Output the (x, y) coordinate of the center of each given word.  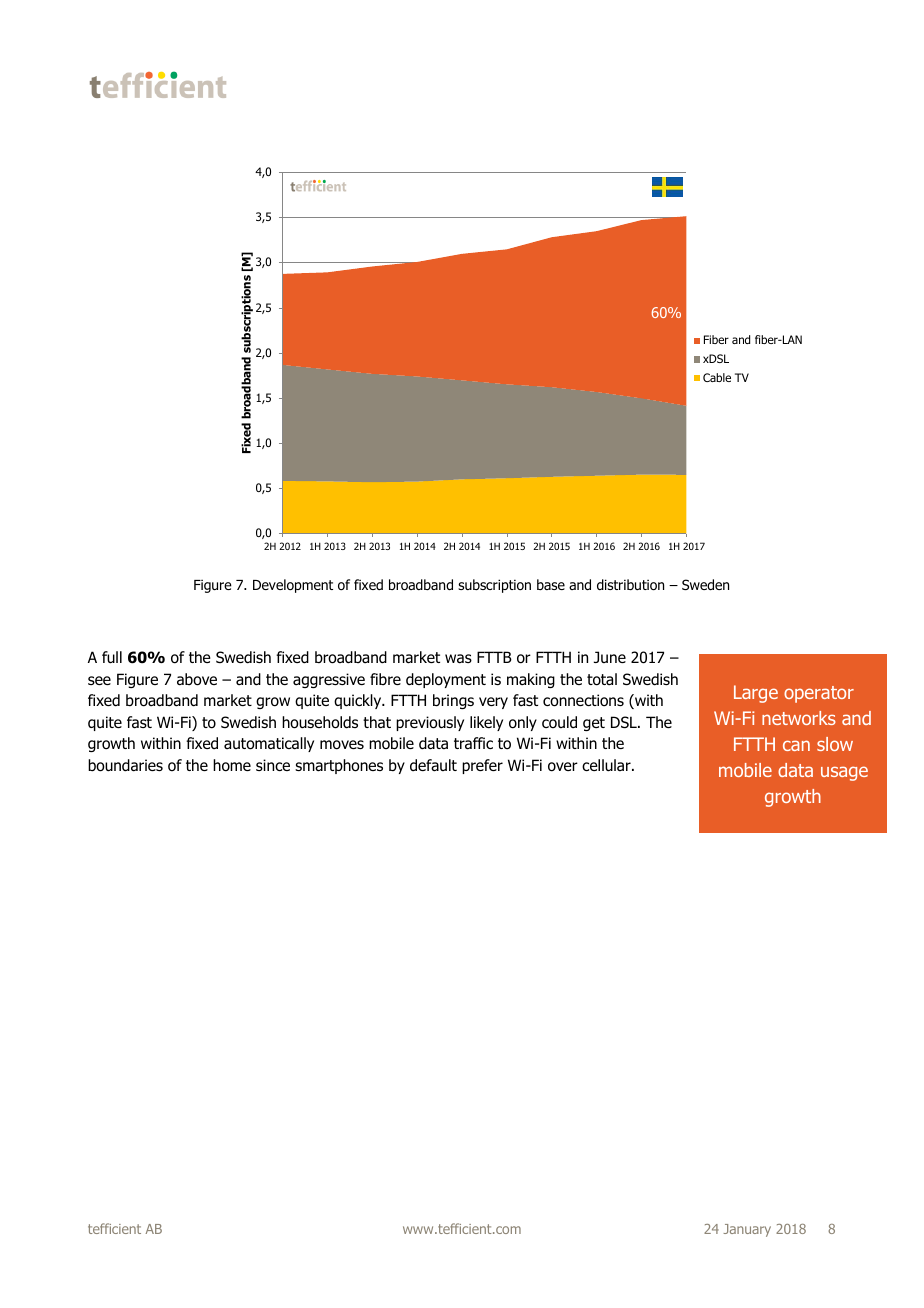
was (458, 659)
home (232, 765)
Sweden (705, 584)
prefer (482, 766)
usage (844, 773)
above (197, 679)
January (747, 1230)
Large (756, 694)
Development (293, 586)
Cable (717, 377)
